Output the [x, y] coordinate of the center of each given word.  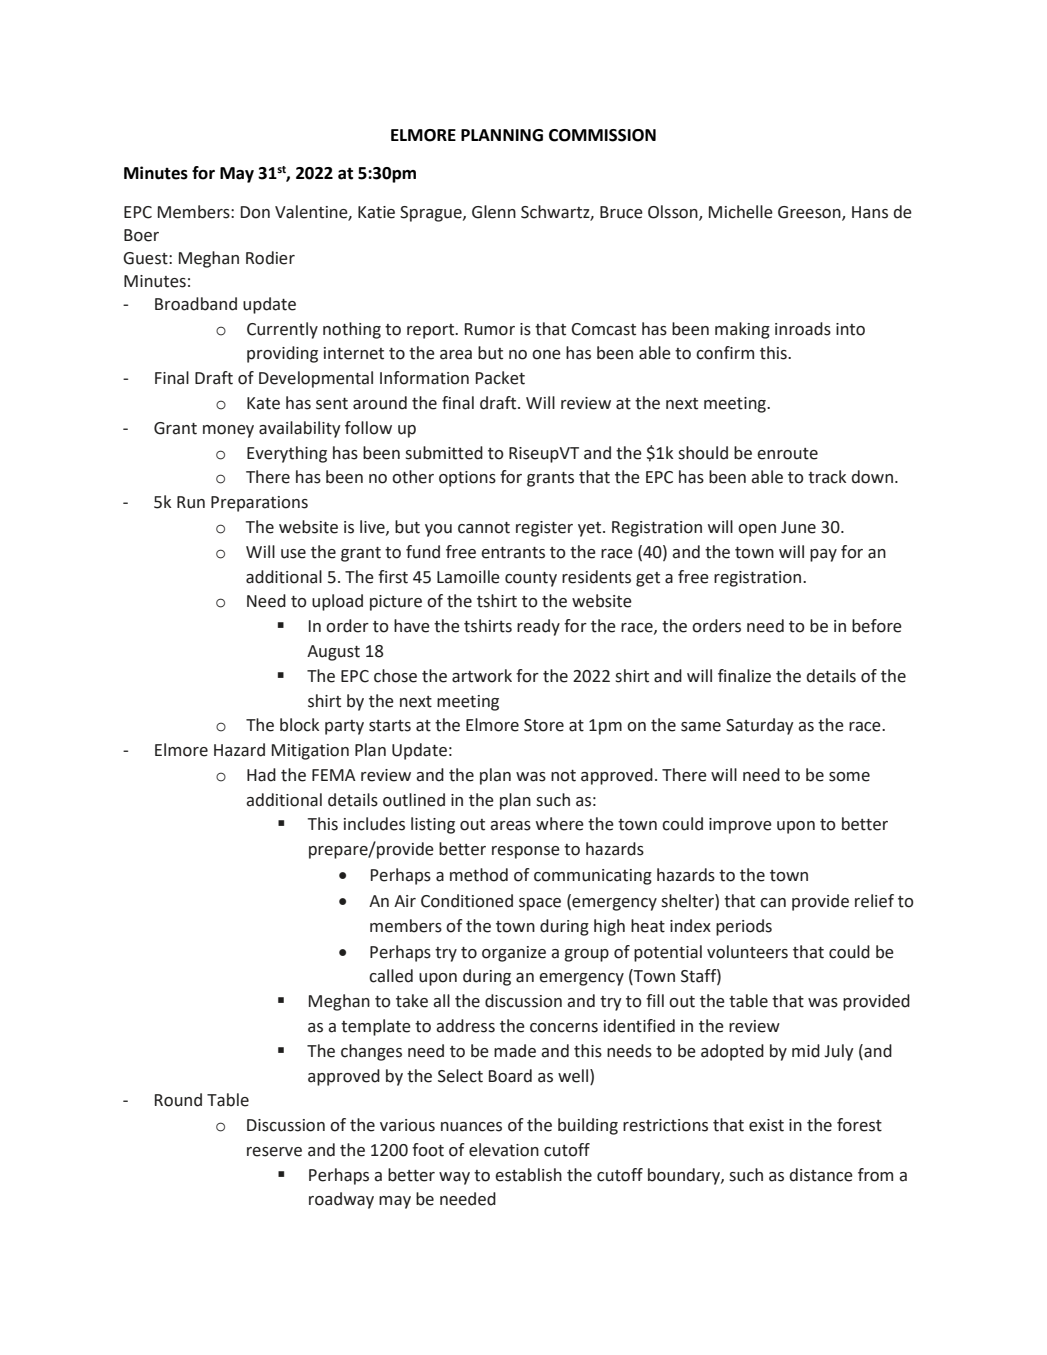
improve [740, 826]
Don [255, 212]
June [798, 527]
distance [821, 1175]
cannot [484, 528]
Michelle [741, 212]
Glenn [494, 212]
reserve [274, 1152]
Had [261, 775]
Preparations [259, 504]
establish [528, 1175]
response [526, 852]
